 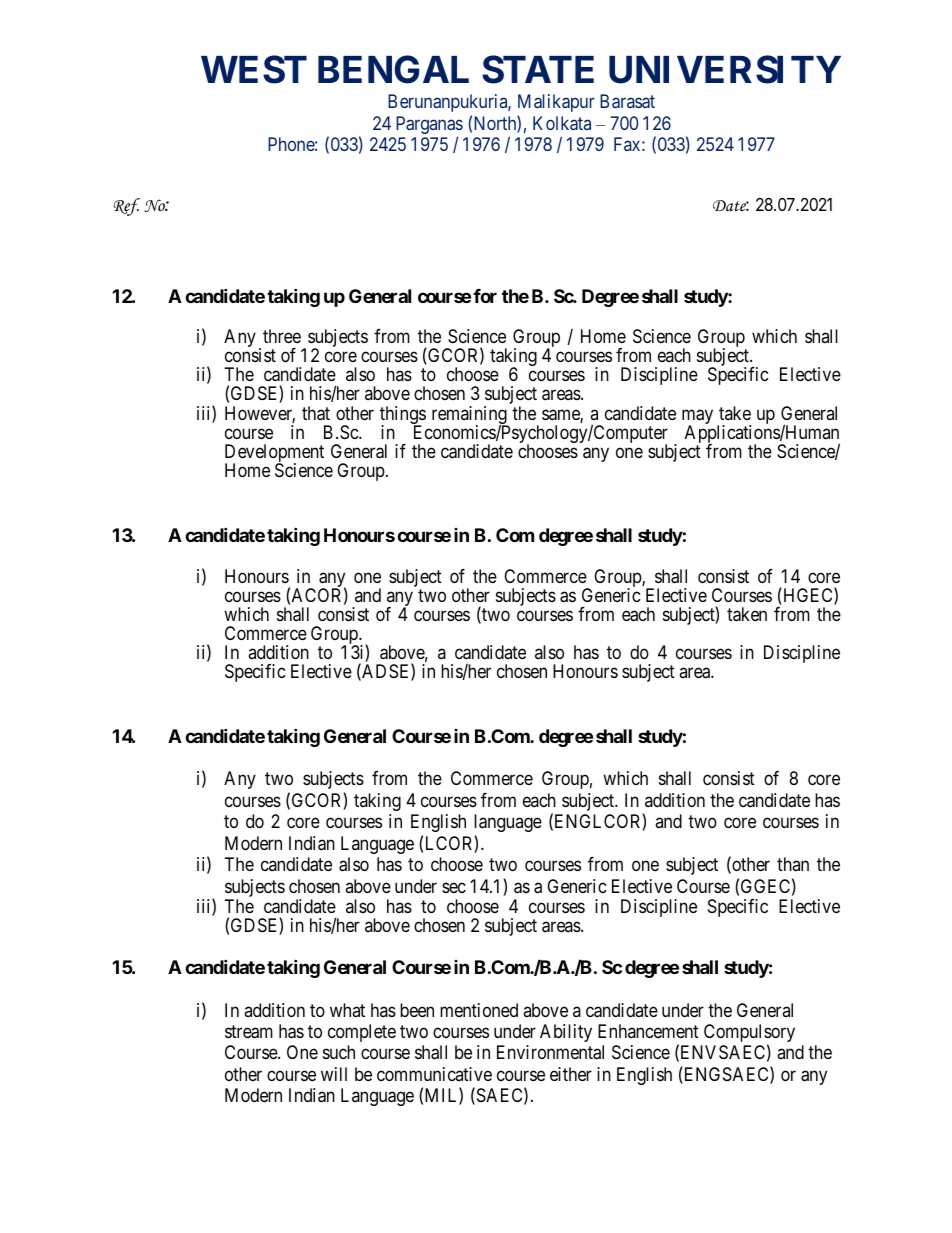 I want to click on WEST, so click(x=254, y=70).
